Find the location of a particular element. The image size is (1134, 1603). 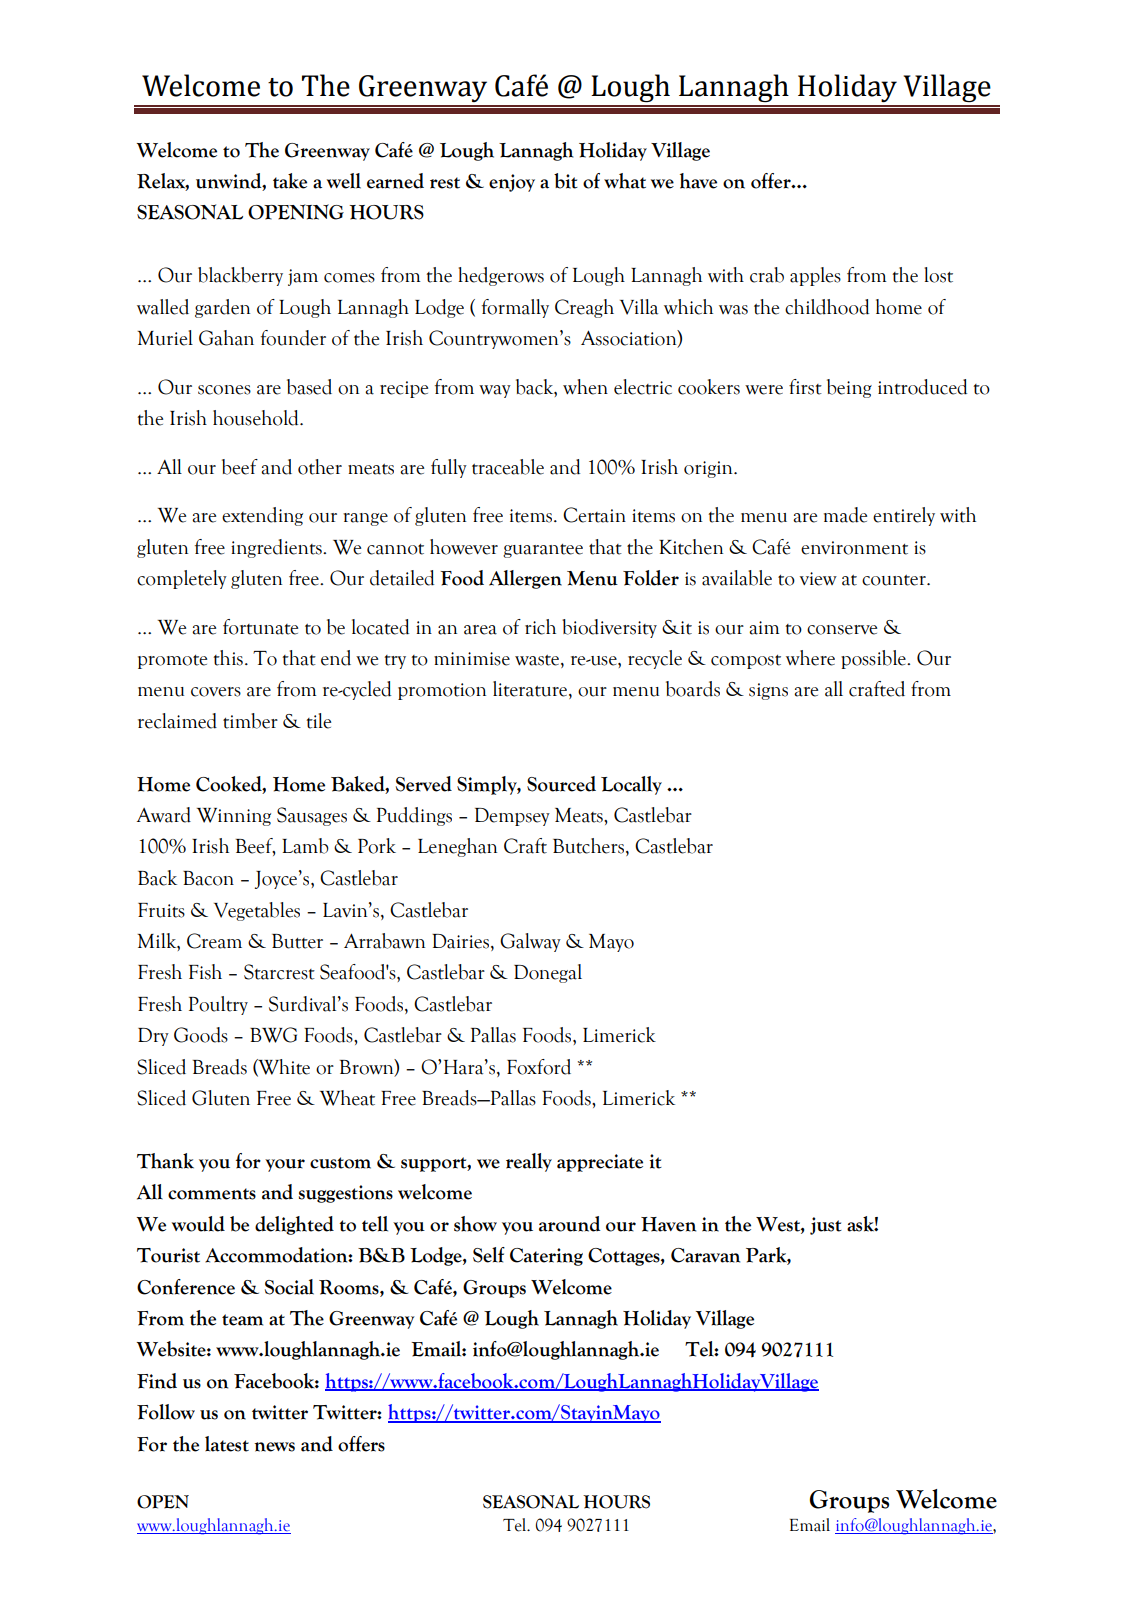

apples is located at coordinates (815, 276).
